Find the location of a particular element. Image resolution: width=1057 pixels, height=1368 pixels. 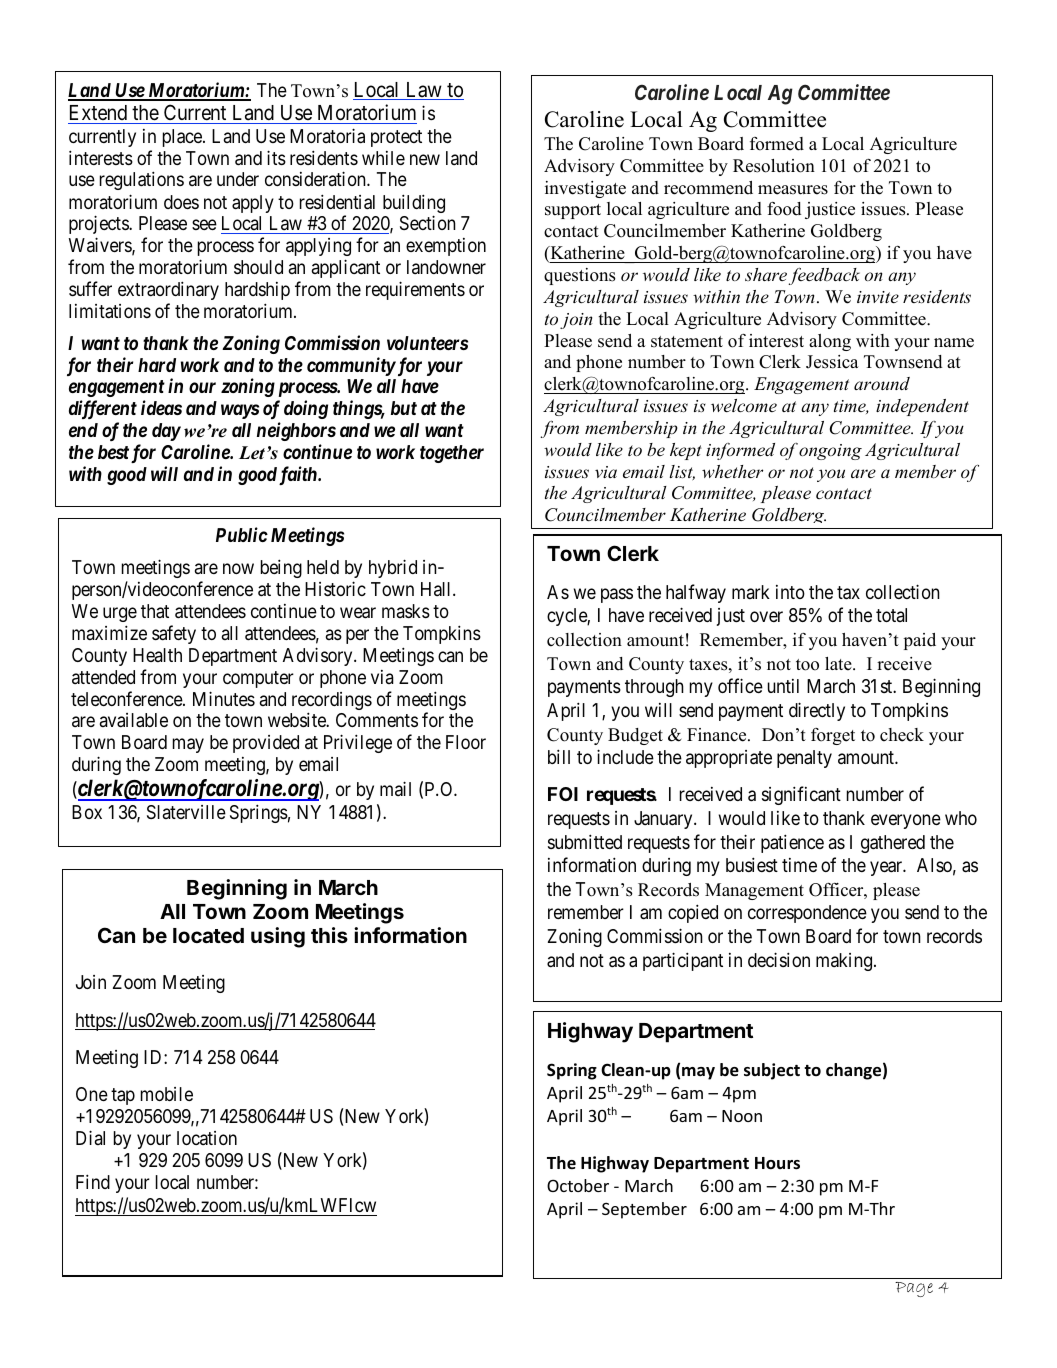

Find is located at coordinates (93, 1181).
